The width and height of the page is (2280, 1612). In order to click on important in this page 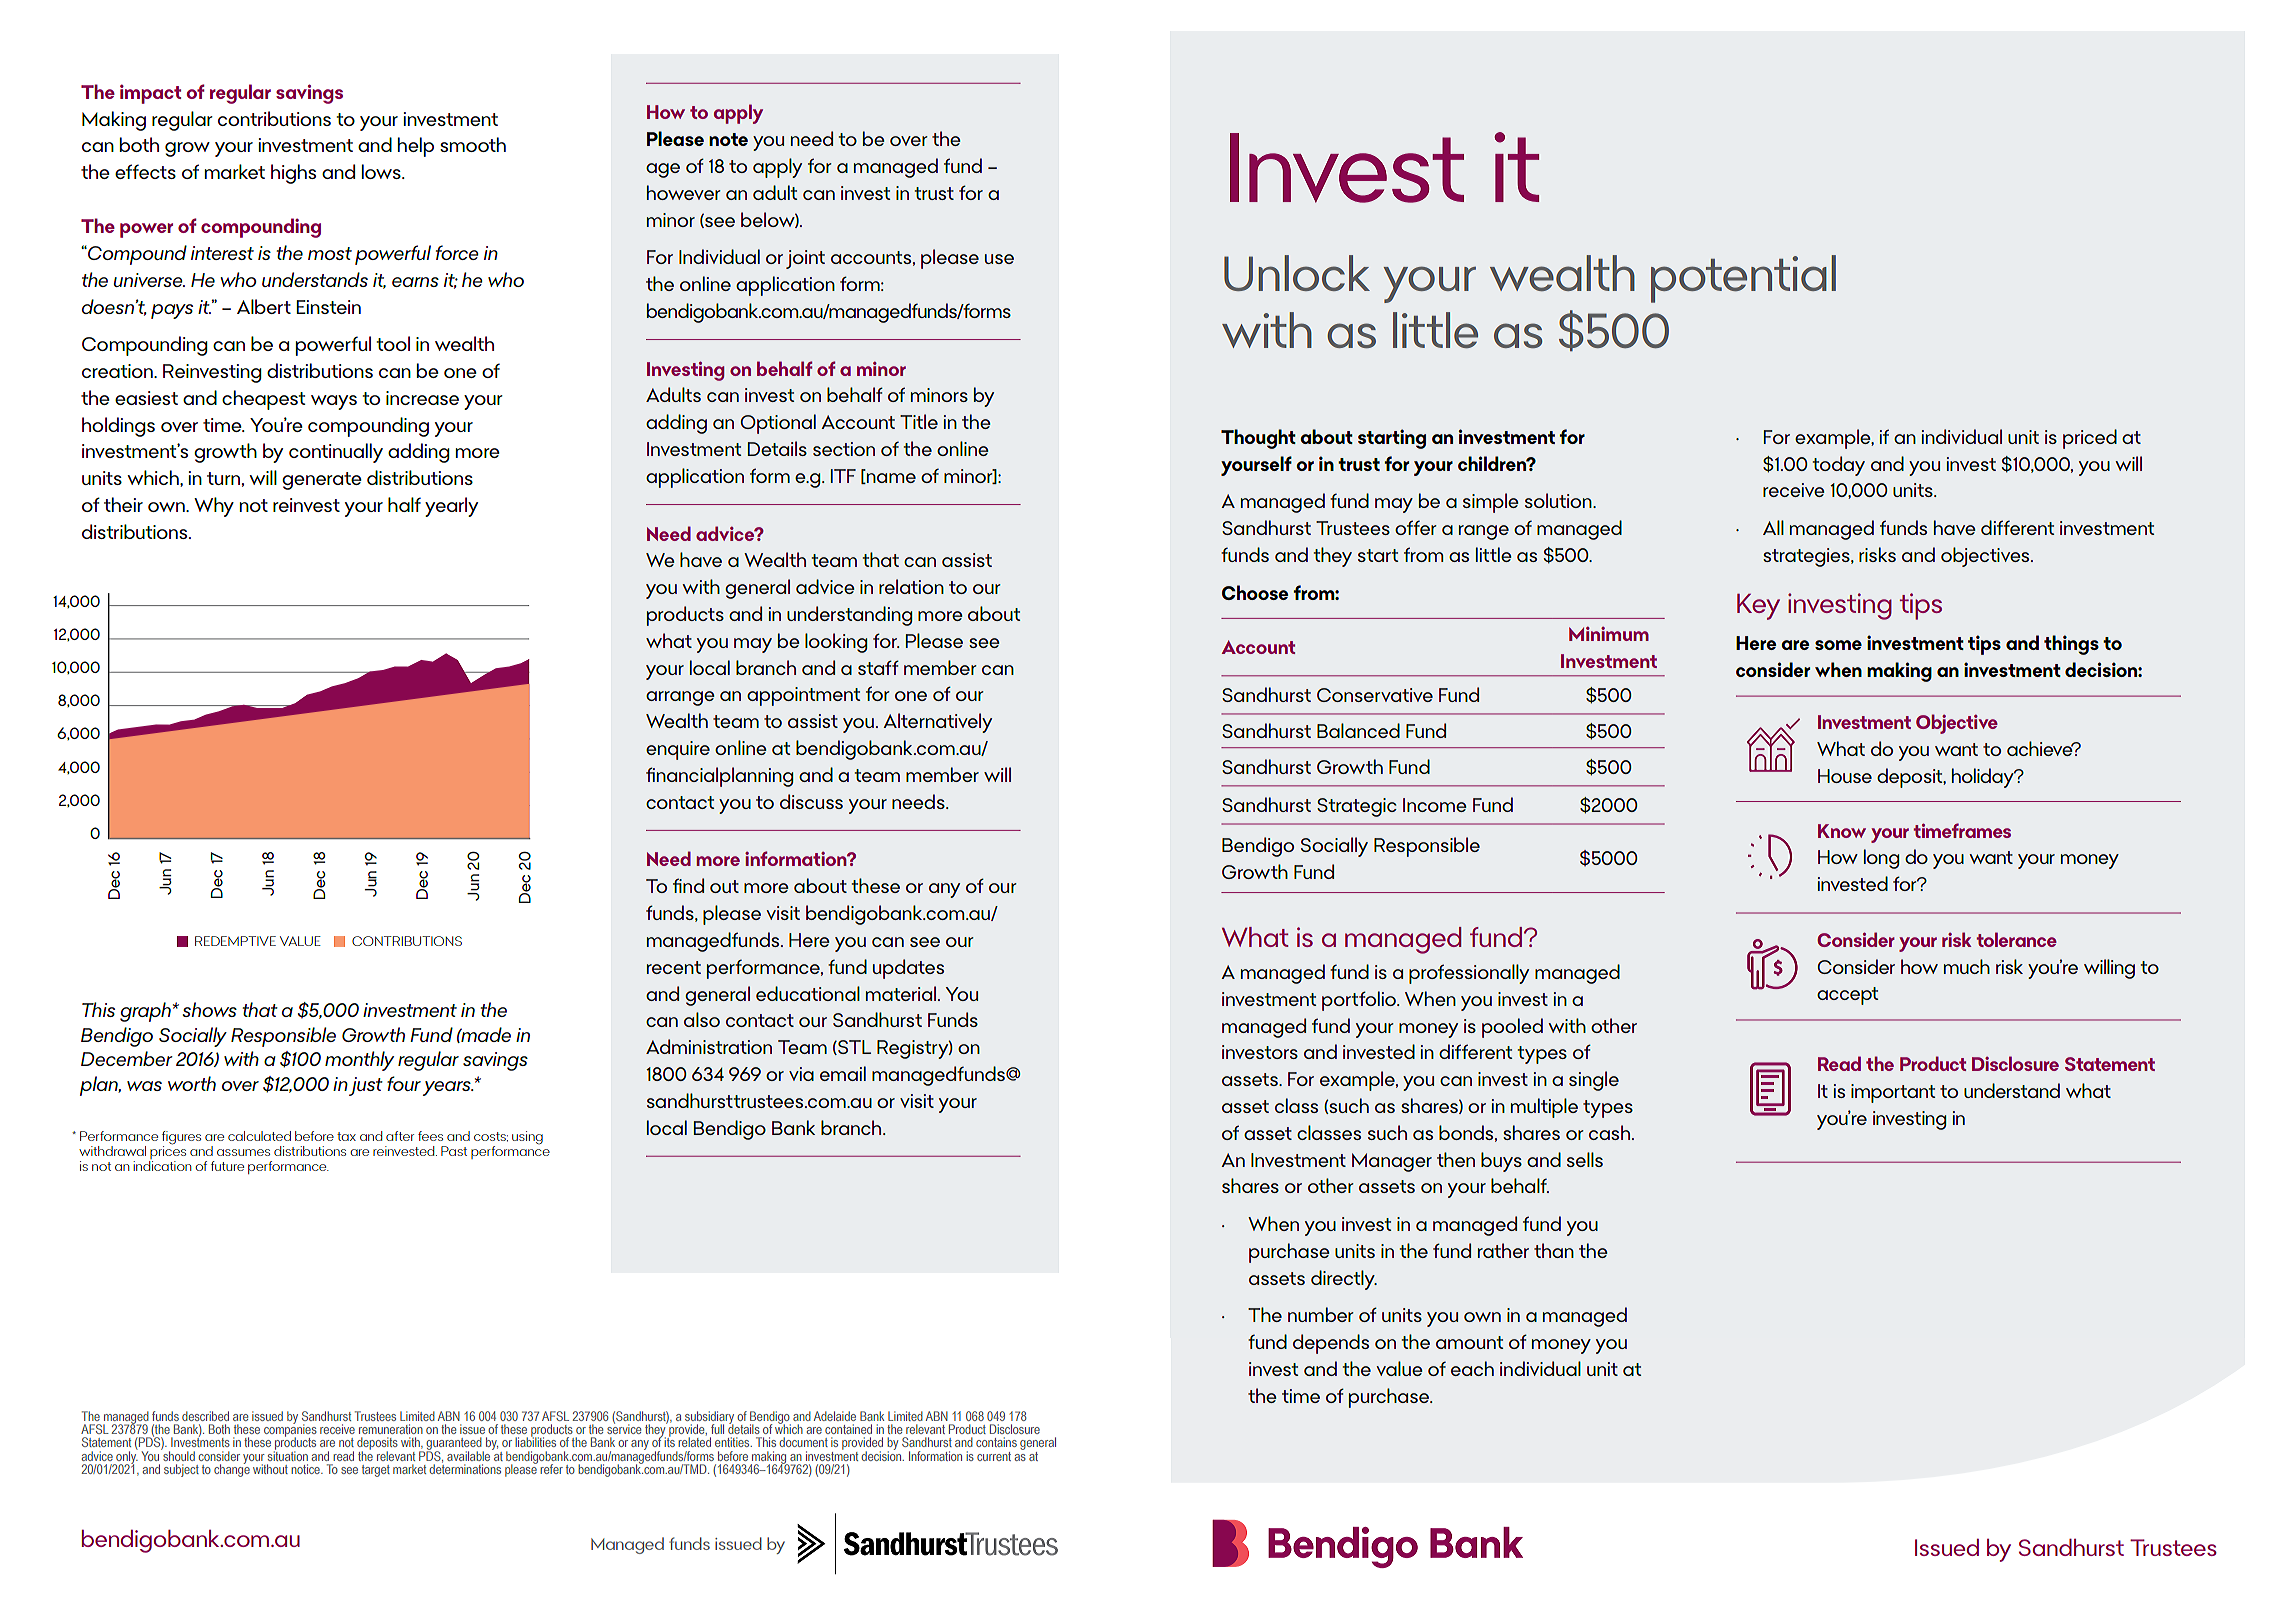, I will do `click(1893, 1093)`.
